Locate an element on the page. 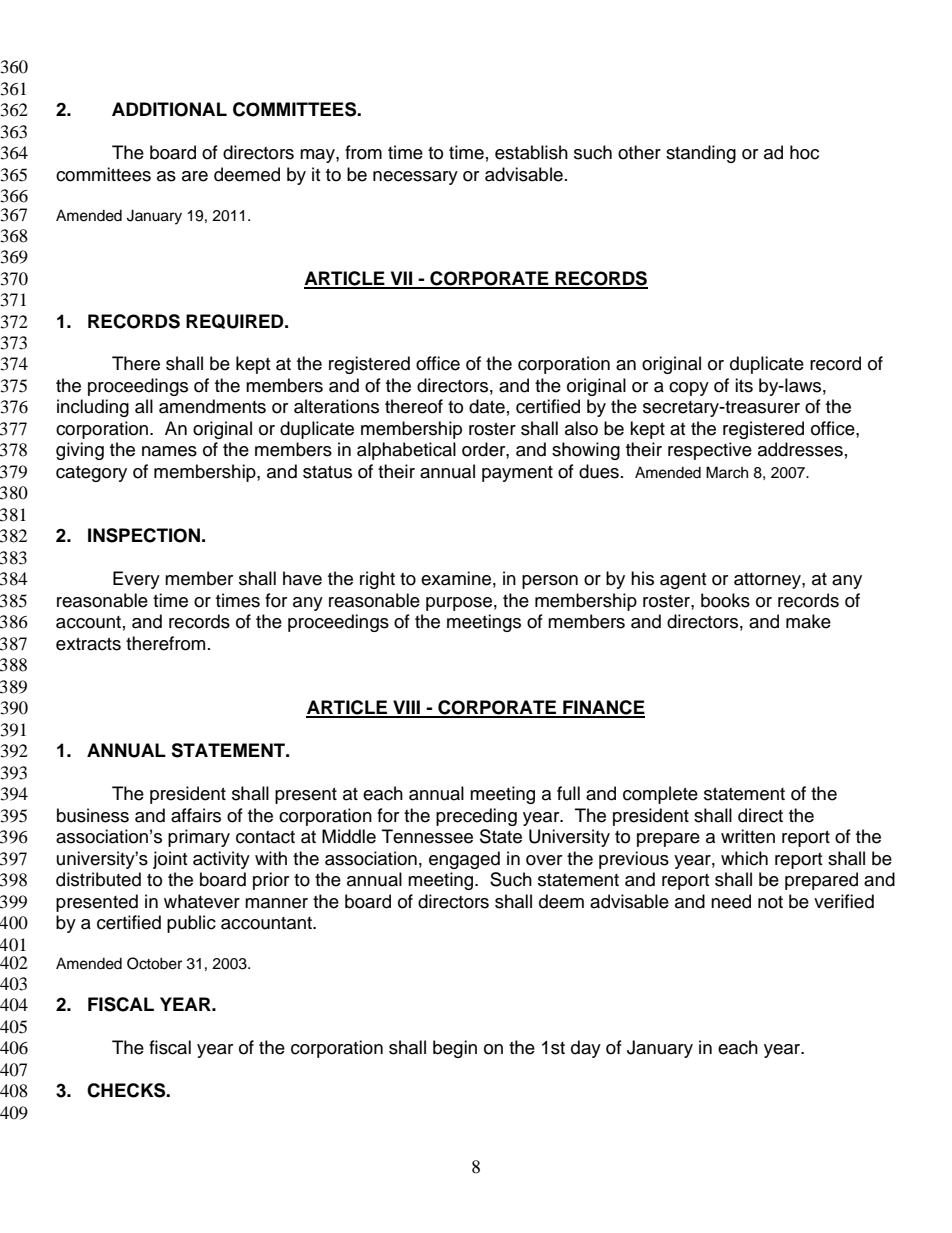  attorney is located at coordinates (768, 581).
